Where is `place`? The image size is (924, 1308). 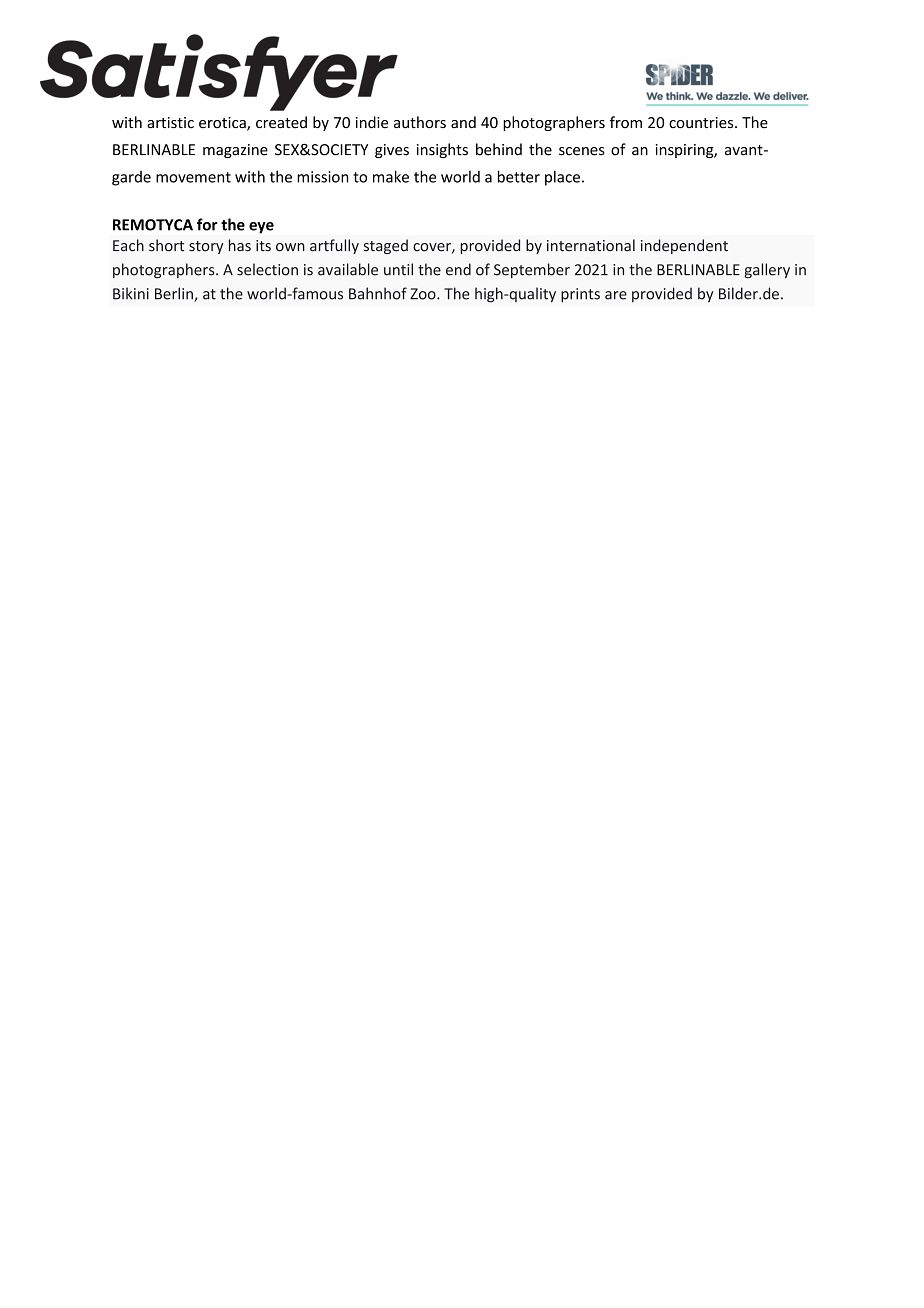 place is located at coordinates (562, 178).
